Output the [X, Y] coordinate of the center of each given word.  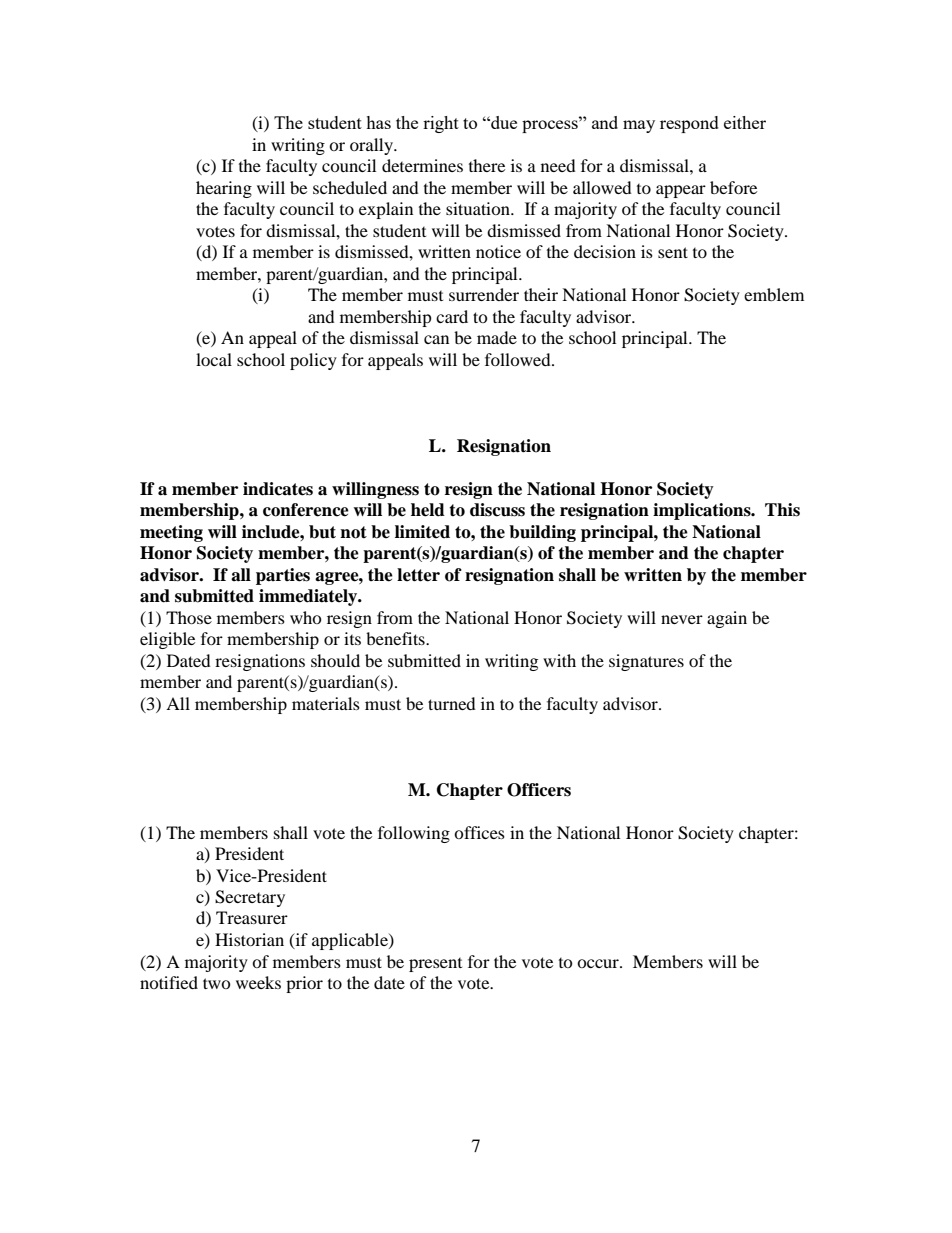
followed [519, 359]
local [214, 359]
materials [326, 703]
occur [599, 963]
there [487, 165]
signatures [646, 662]
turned [452, 703]
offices [479, 832]
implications [703, 511]
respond [689, 124]
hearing [224, 189]
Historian [249, 939]
